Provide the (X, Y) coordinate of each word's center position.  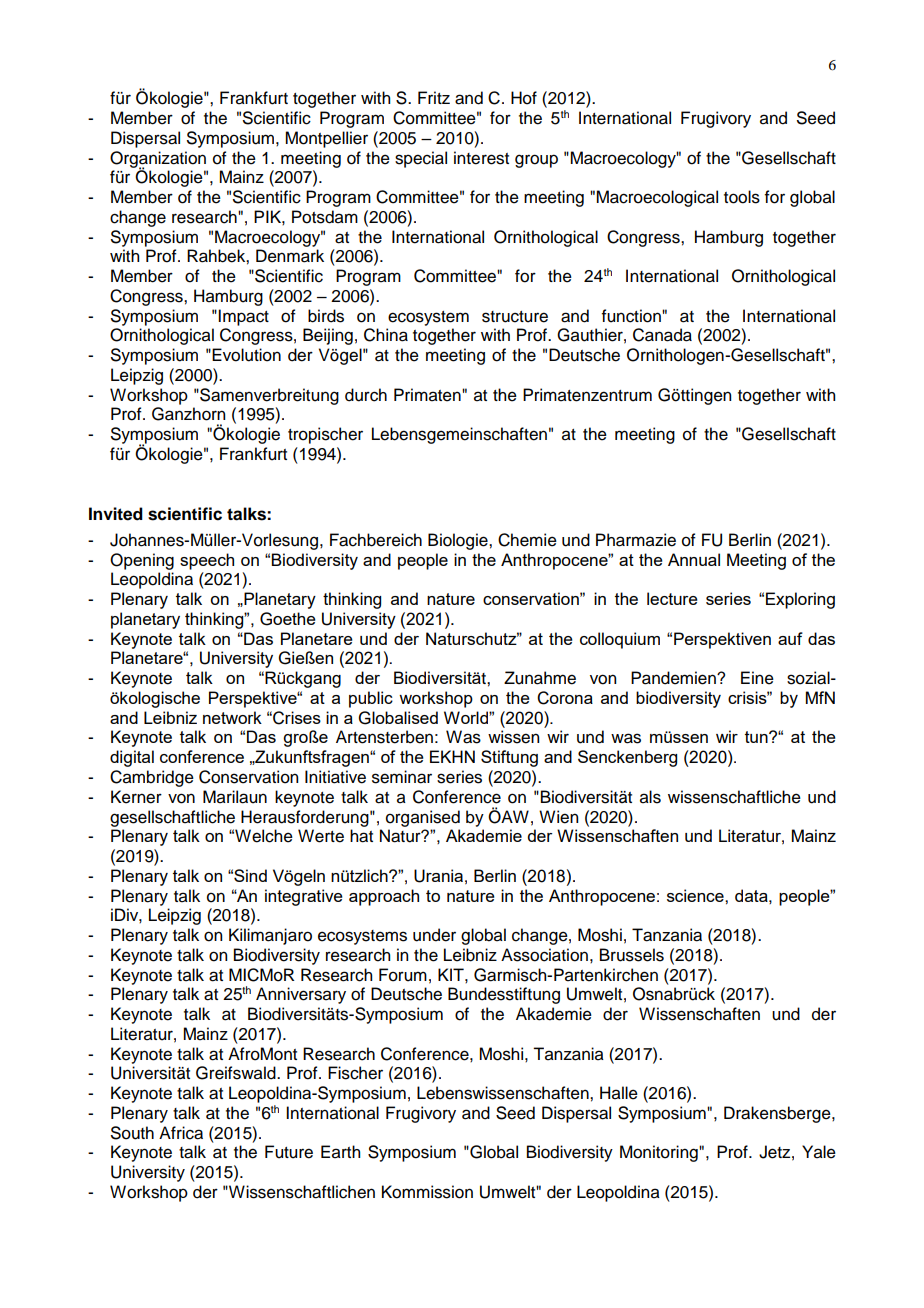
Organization (158, 160)
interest (481, 158)
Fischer (355, 1073)
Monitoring (660, 1153)
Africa (181, 1133)
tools (742, 197)
